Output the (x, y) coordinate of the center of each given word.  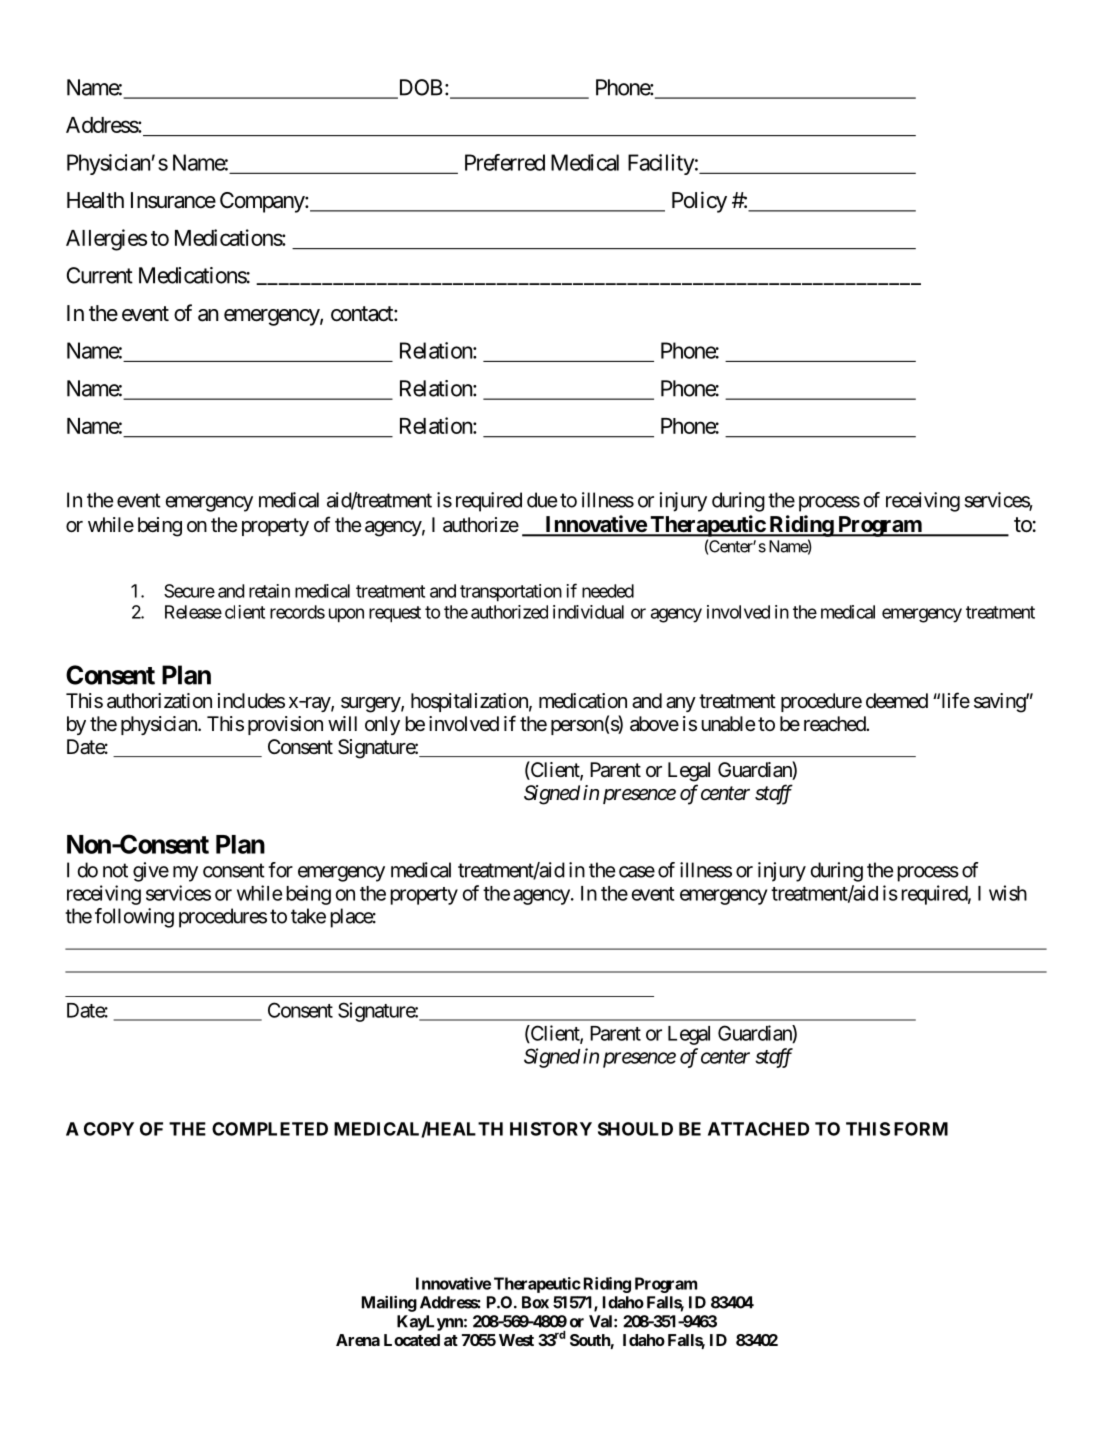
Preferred (505, 162)
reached (835, 724)
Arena (358, 1340)
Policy (699, 202)
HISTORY (551, 1129)
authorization (159, 701)
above (654, 724)
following (134, 918)
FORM (921, 1129)
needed (608, 591)
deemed (897, 700)
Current (100, 275)
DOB (419, 88)
